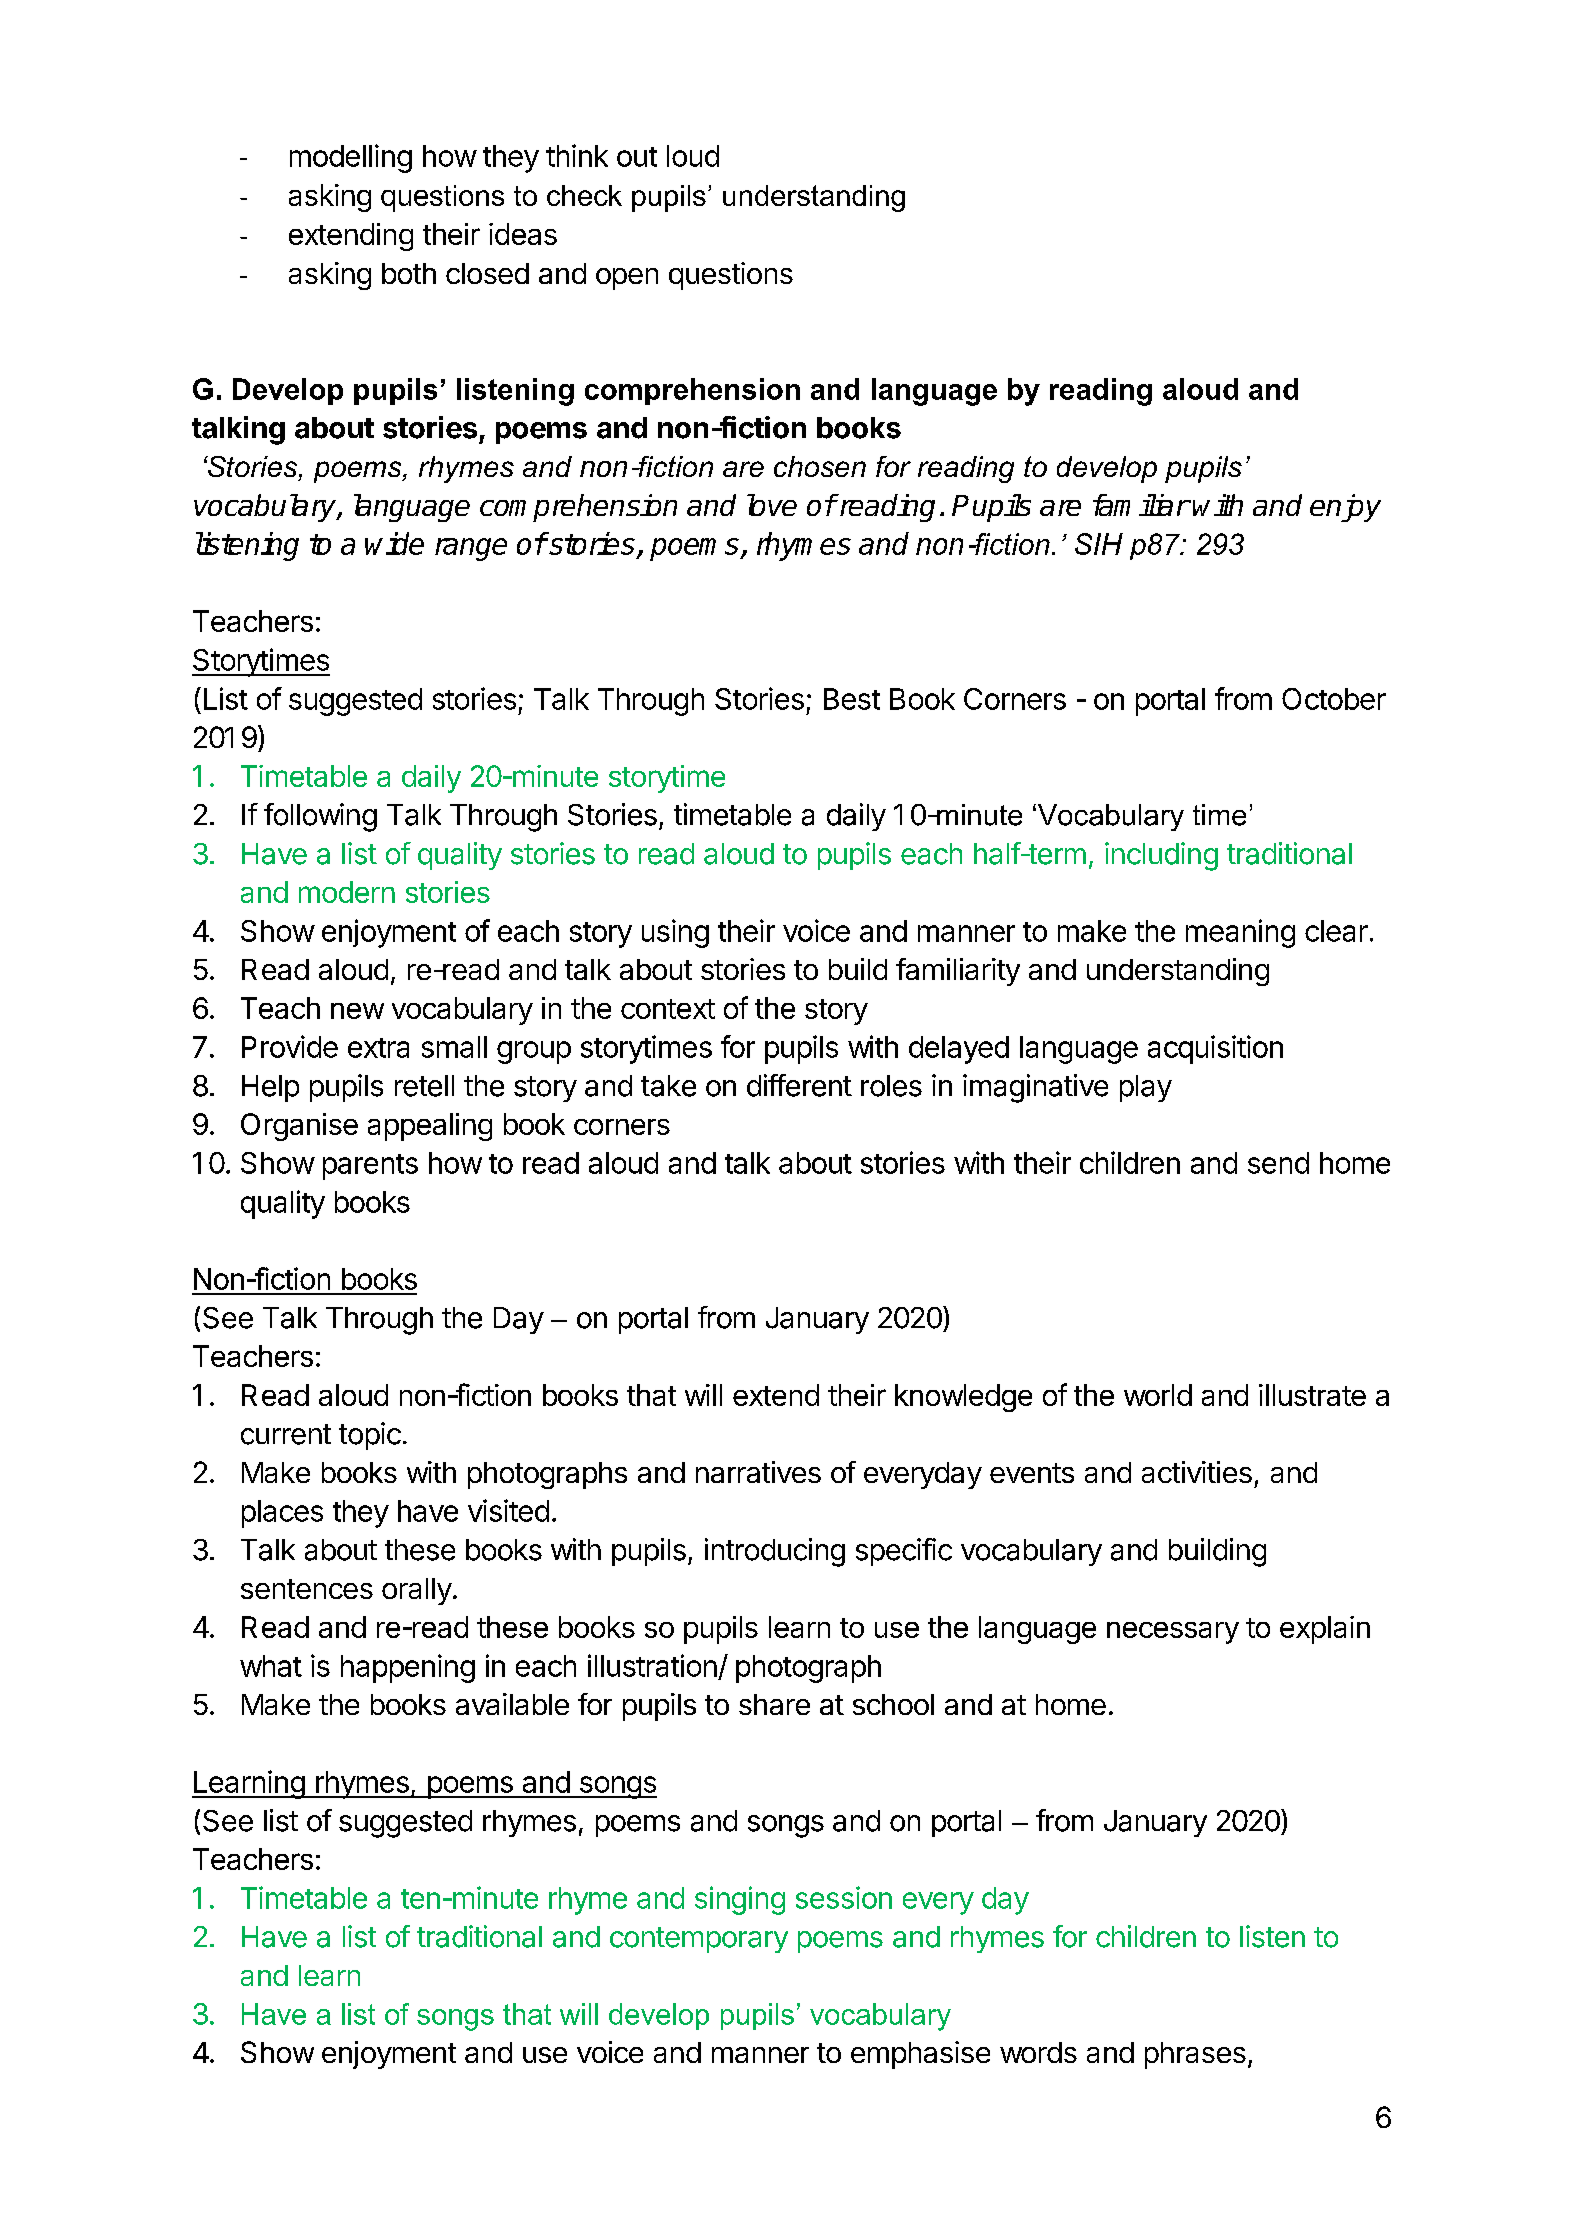  Describe the element at coordinates (844, 1897) in the page. I see `session` at that location.
